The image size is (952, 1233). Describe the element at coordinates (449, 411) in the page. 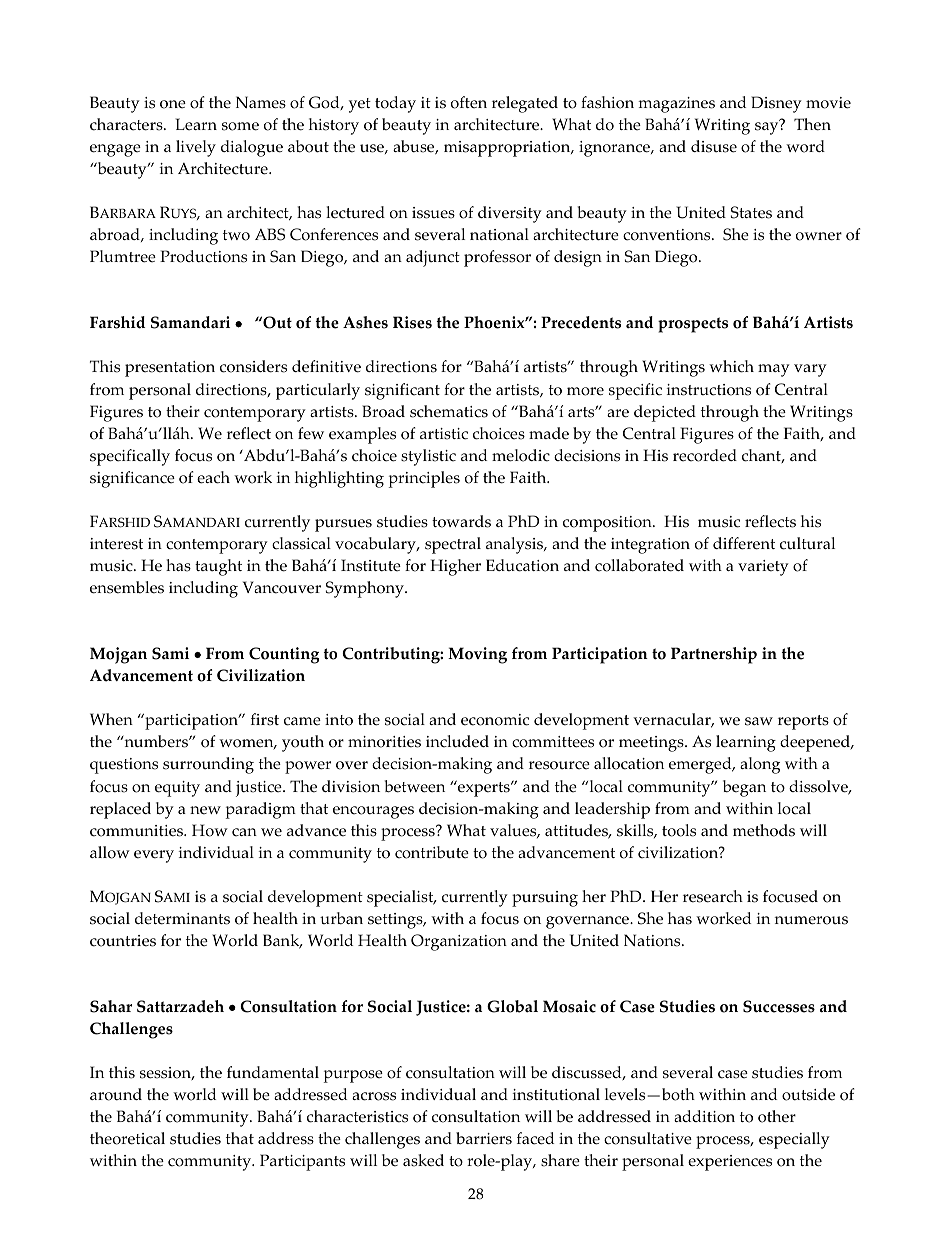

I see `schematics` at that location.
